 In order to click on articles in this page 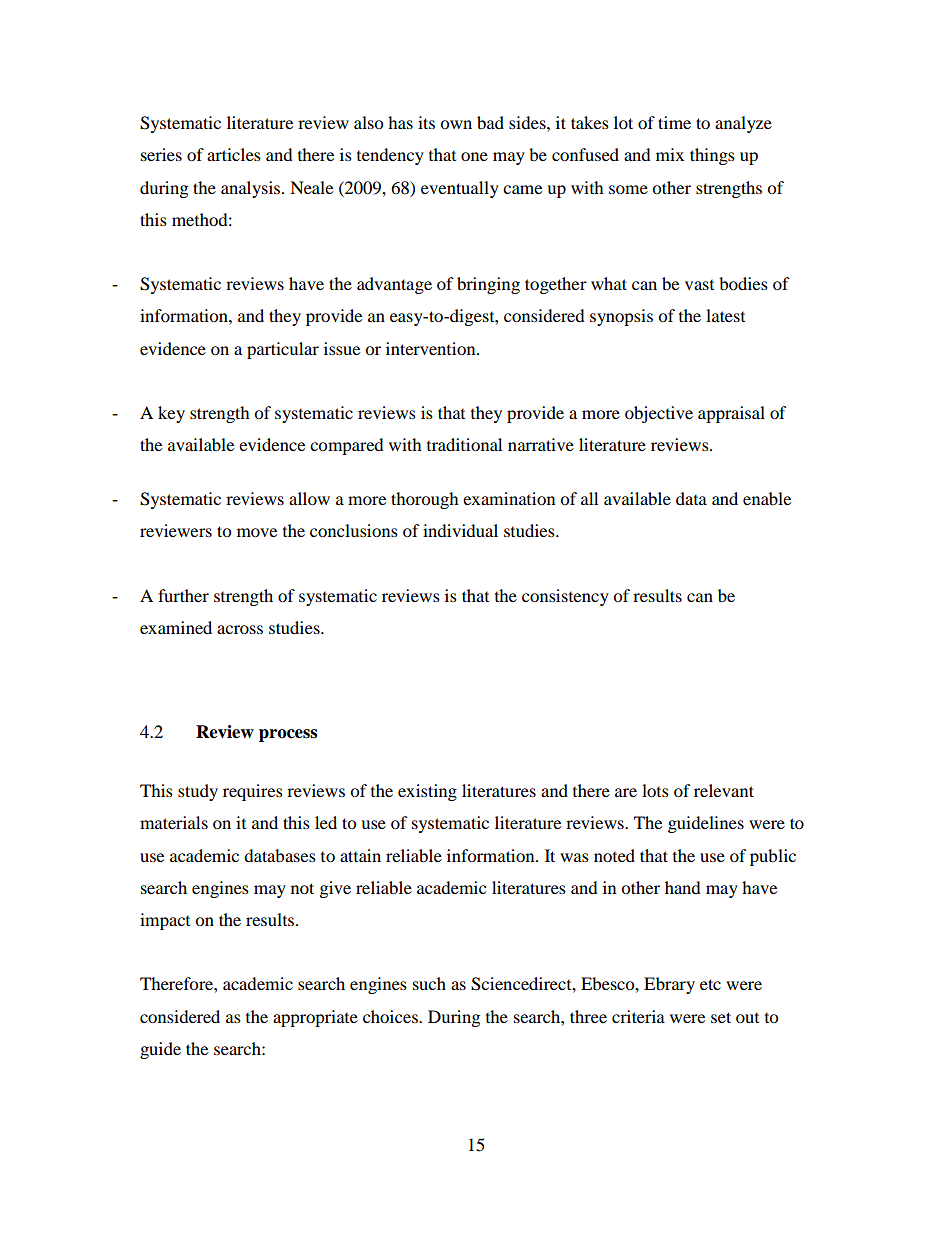, I will do `click(234, 154)`.
